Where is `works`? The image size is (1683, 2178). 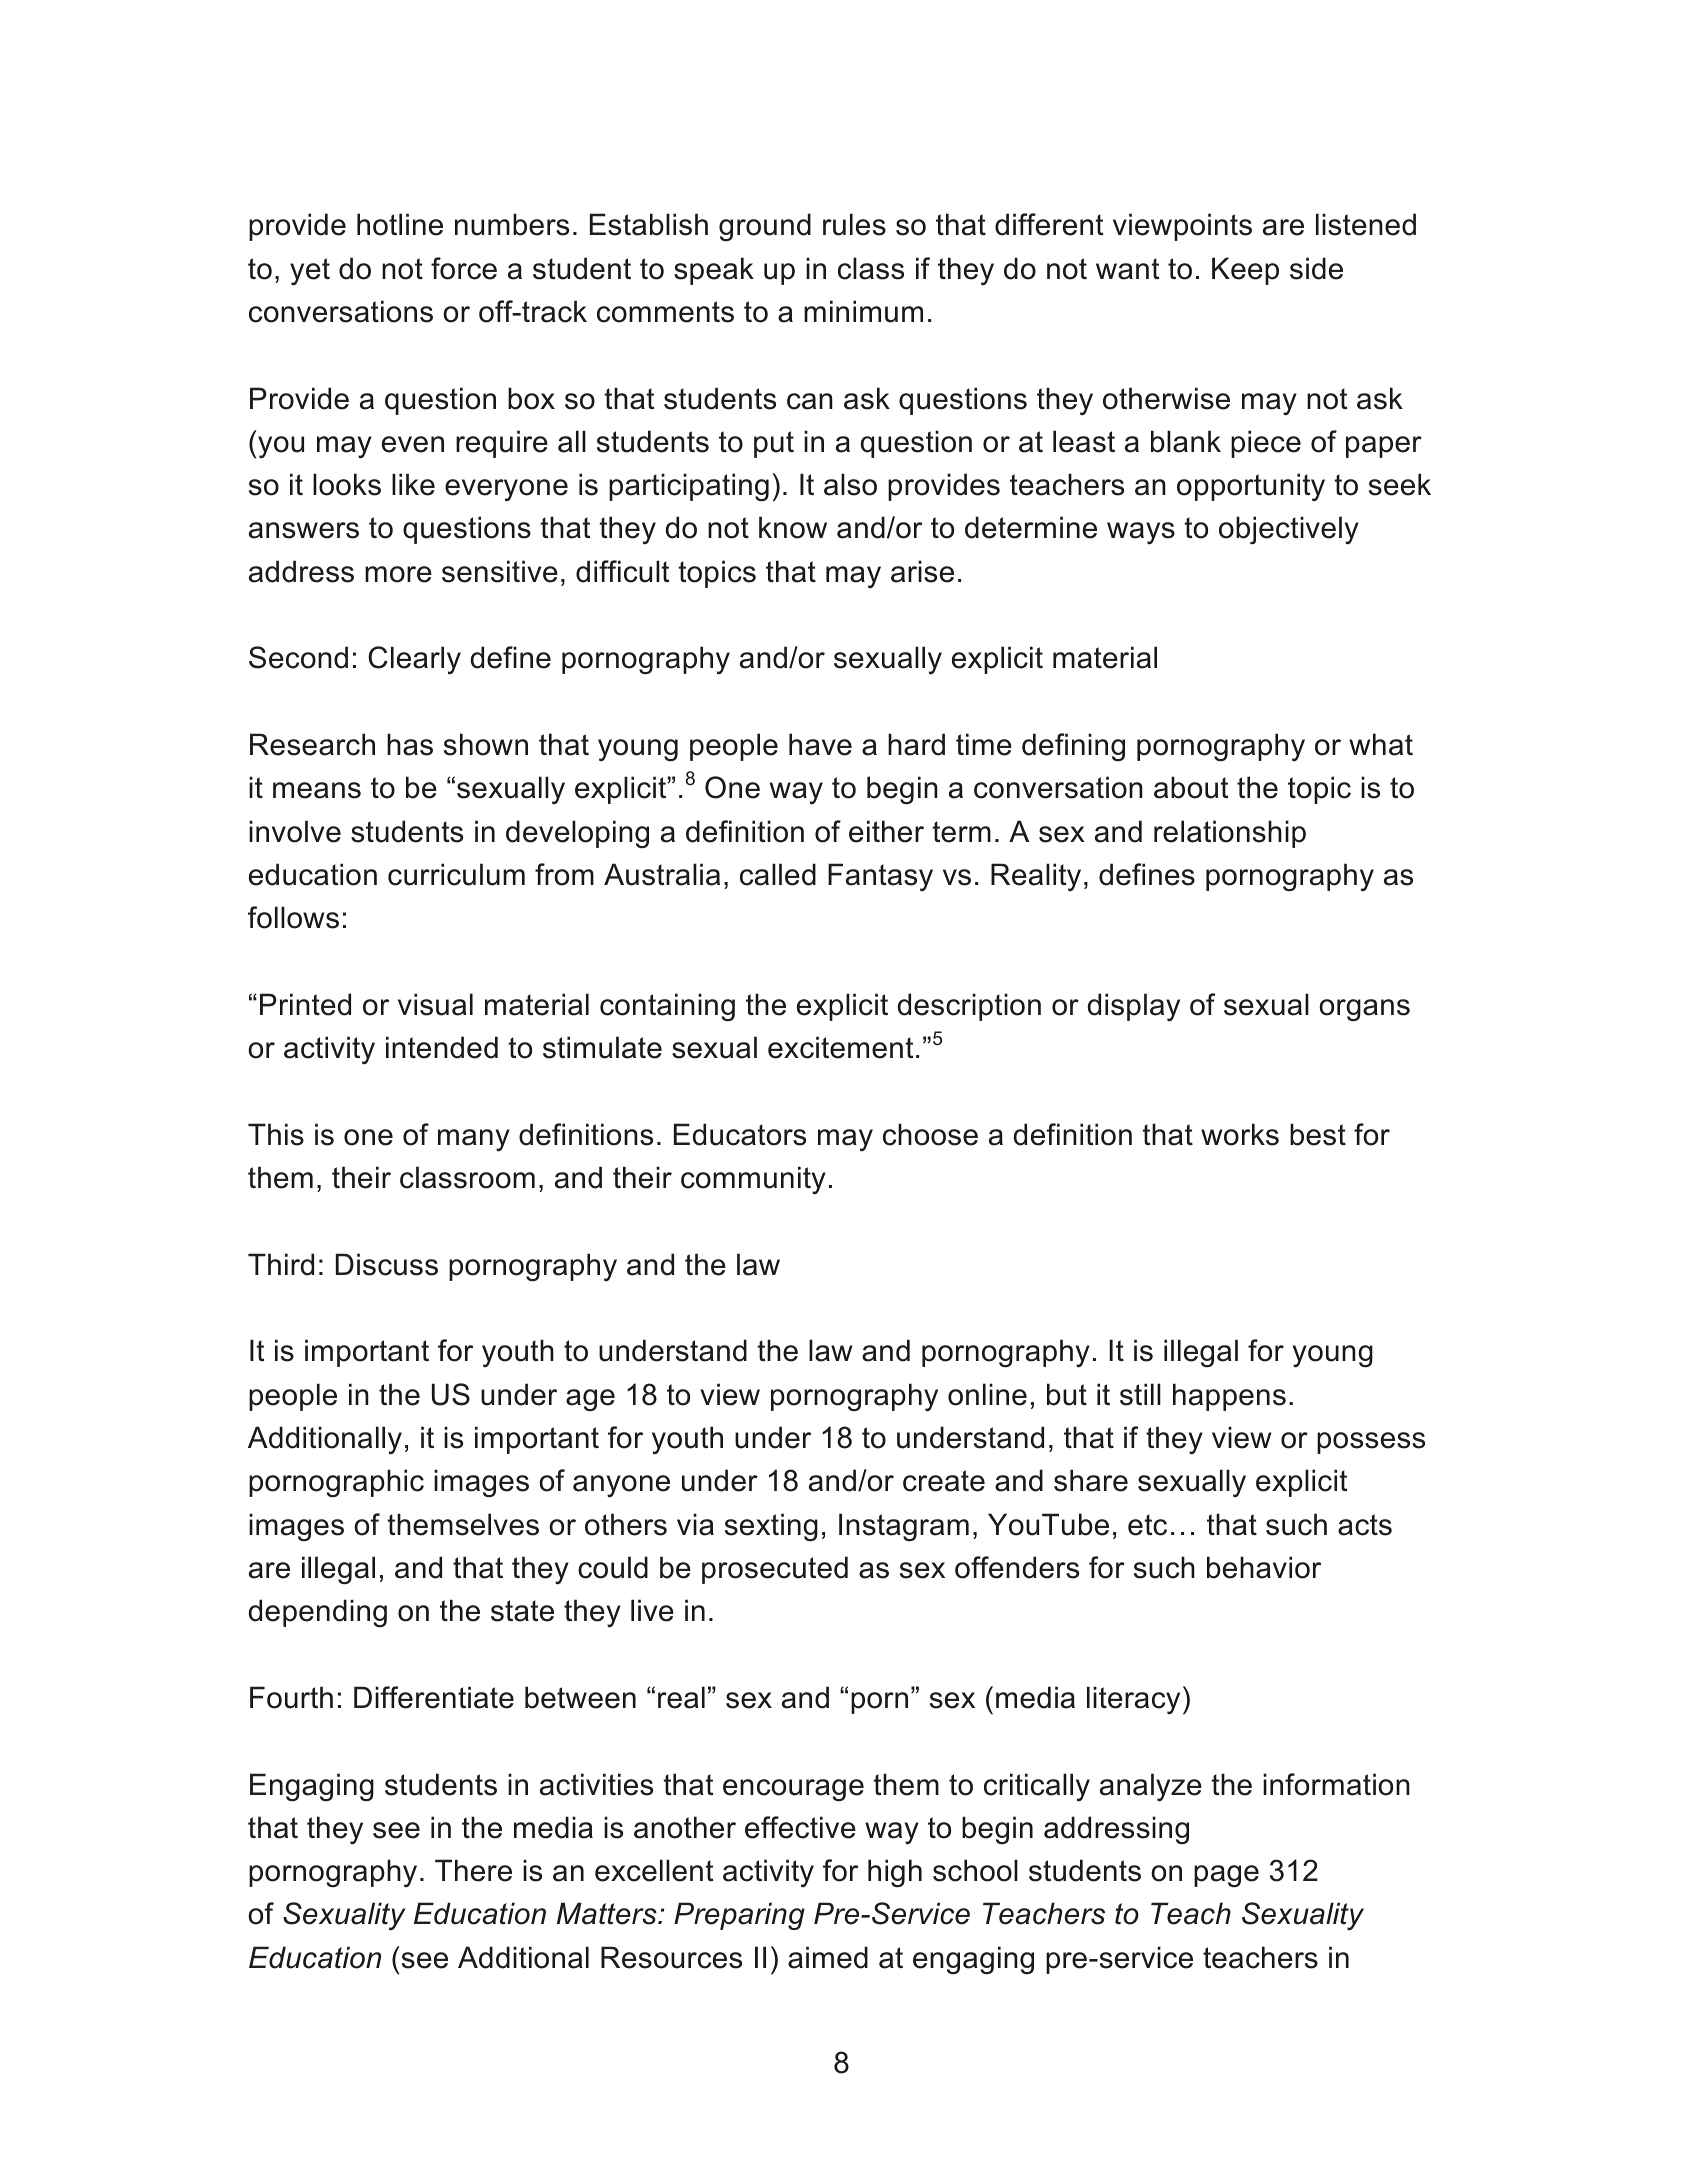
works is located at coordinates (1240, 1134).
